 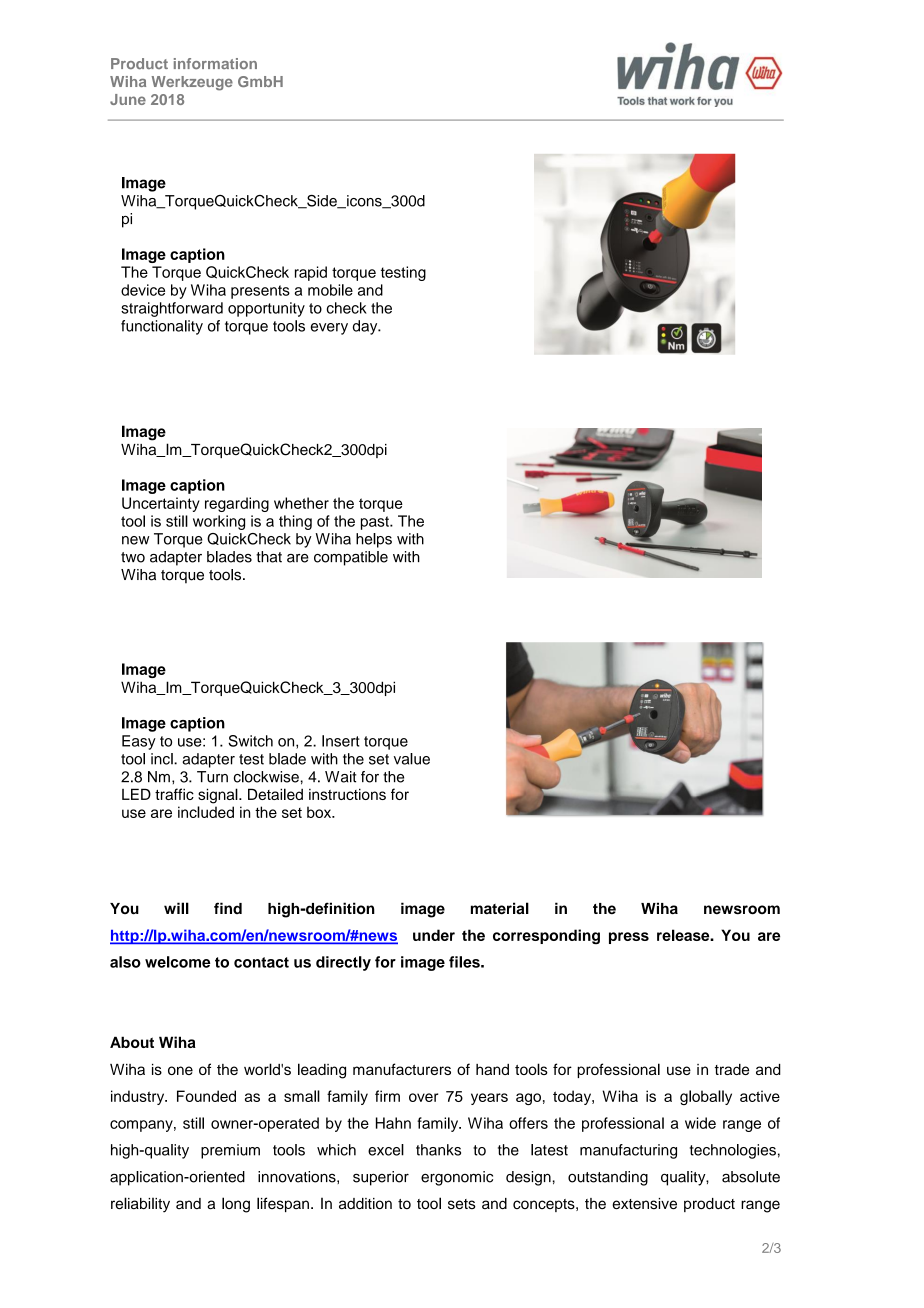 I want to click on value, so click(x=412, y=759).
